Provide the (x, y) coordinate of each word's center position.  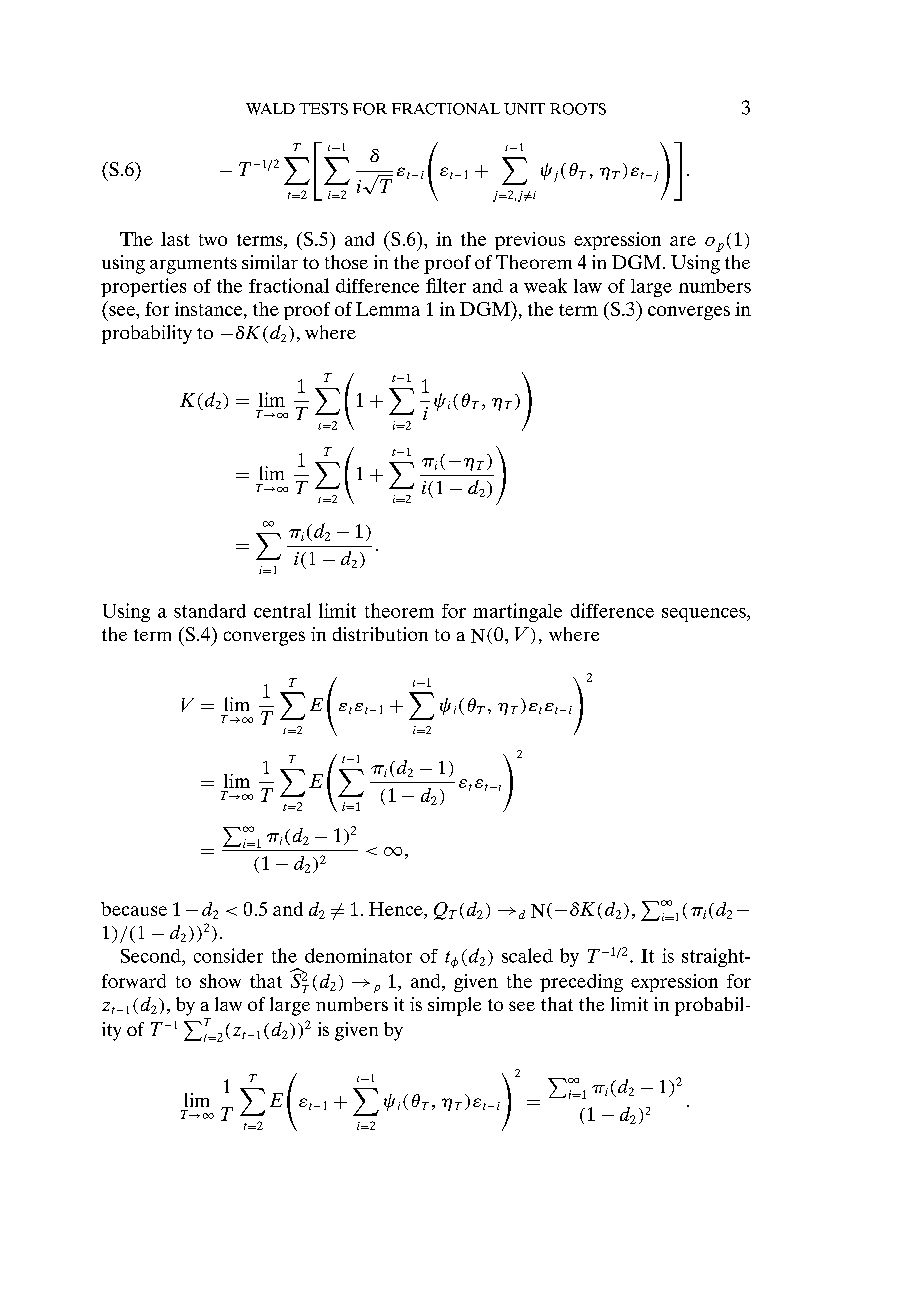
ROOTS (578, 109)
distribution (380, 634)
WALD (270, 109)
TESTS (323, 109)
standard (210, 611)
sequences (705, 615)
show (220, 981)
